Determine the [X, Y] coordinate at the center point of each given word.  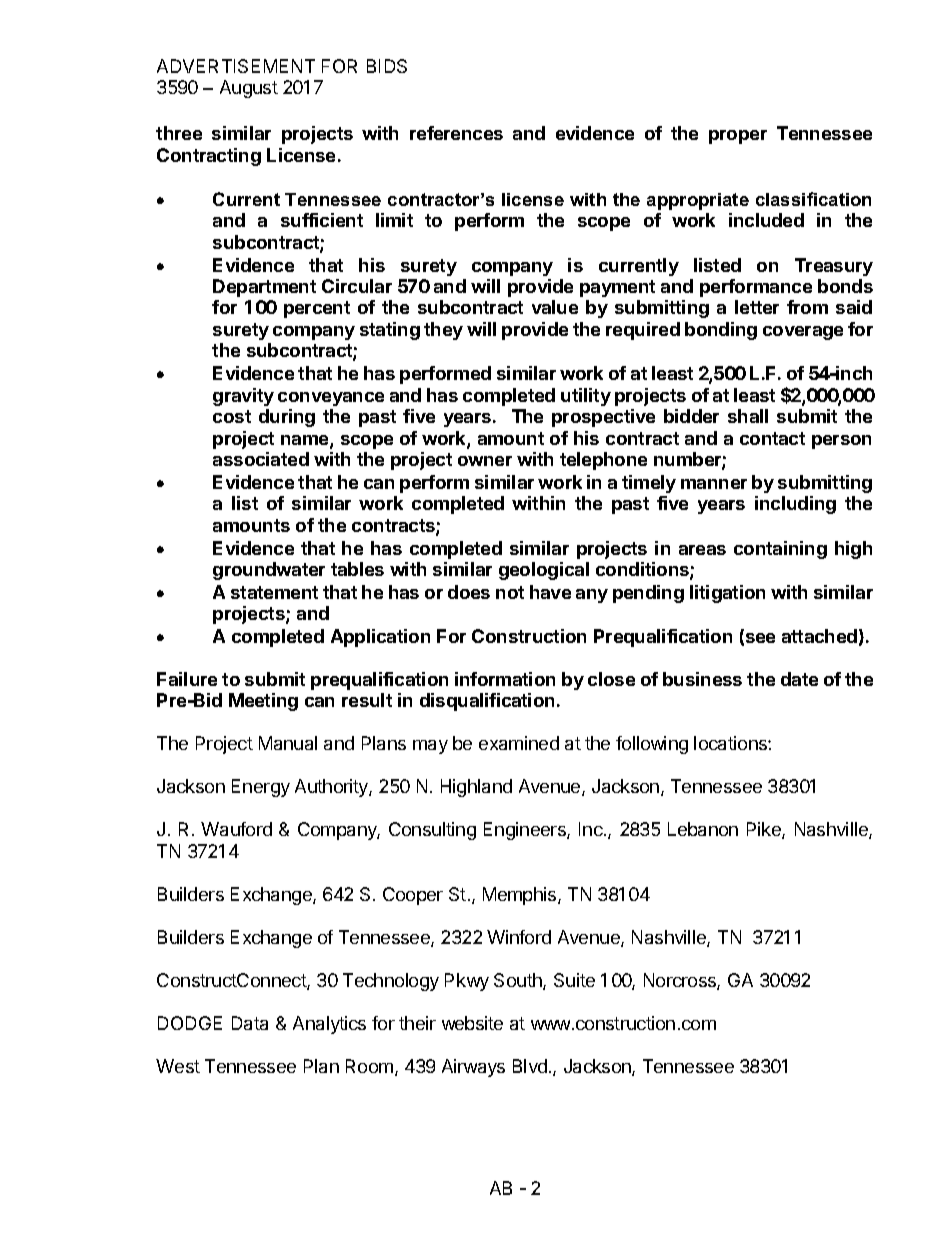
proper [738, 137]
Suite [574, 980]
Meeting [263, 702]
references [456, 133]
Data [250, 1023]
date [799, 679]
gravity [243, 397]
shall [748, 416]
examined [519, 743]
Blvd [530, 1066]
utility [586, 397]
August [249, 89]
